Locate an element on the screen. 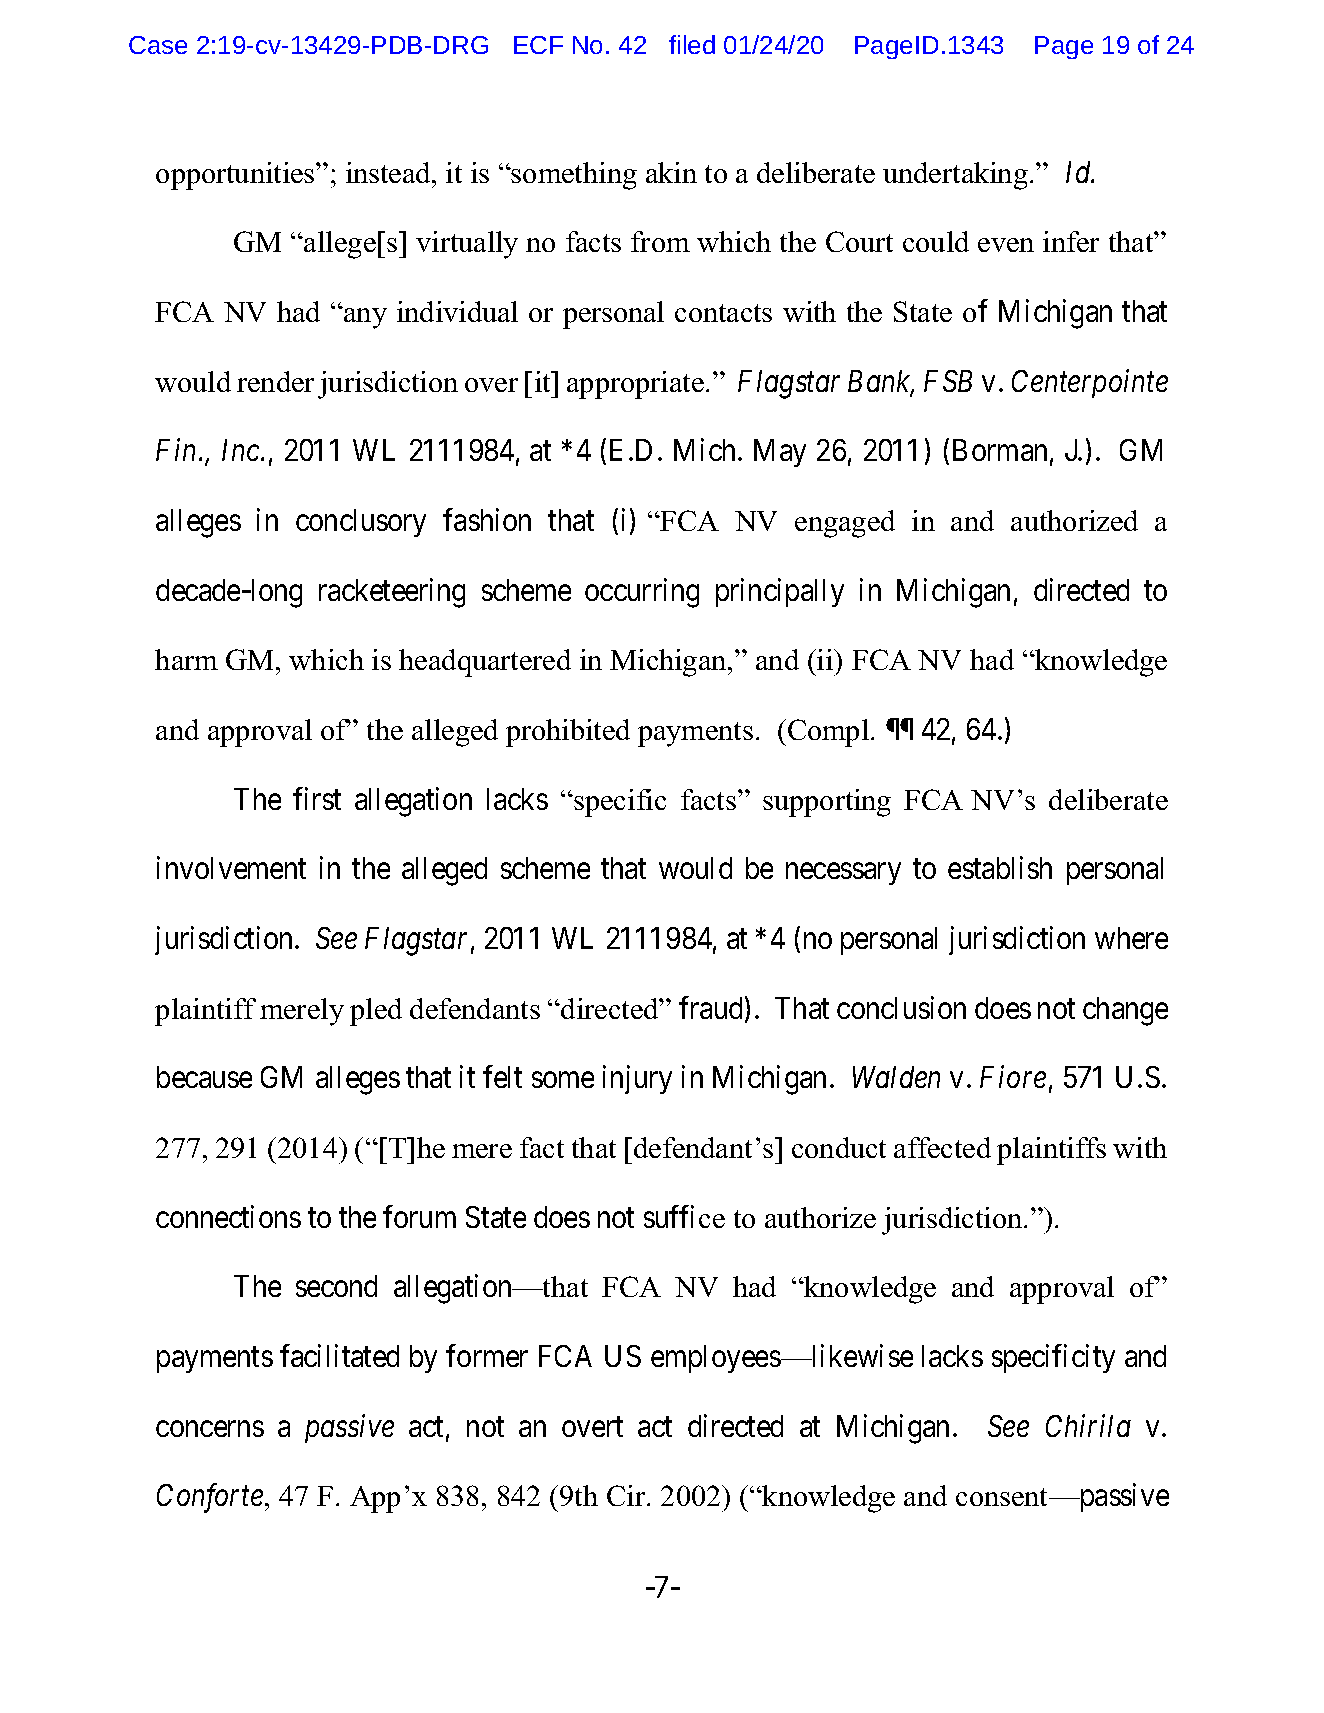 This screenshot has height=1713, width=1324. even is located at coordinates (1006, 245).
